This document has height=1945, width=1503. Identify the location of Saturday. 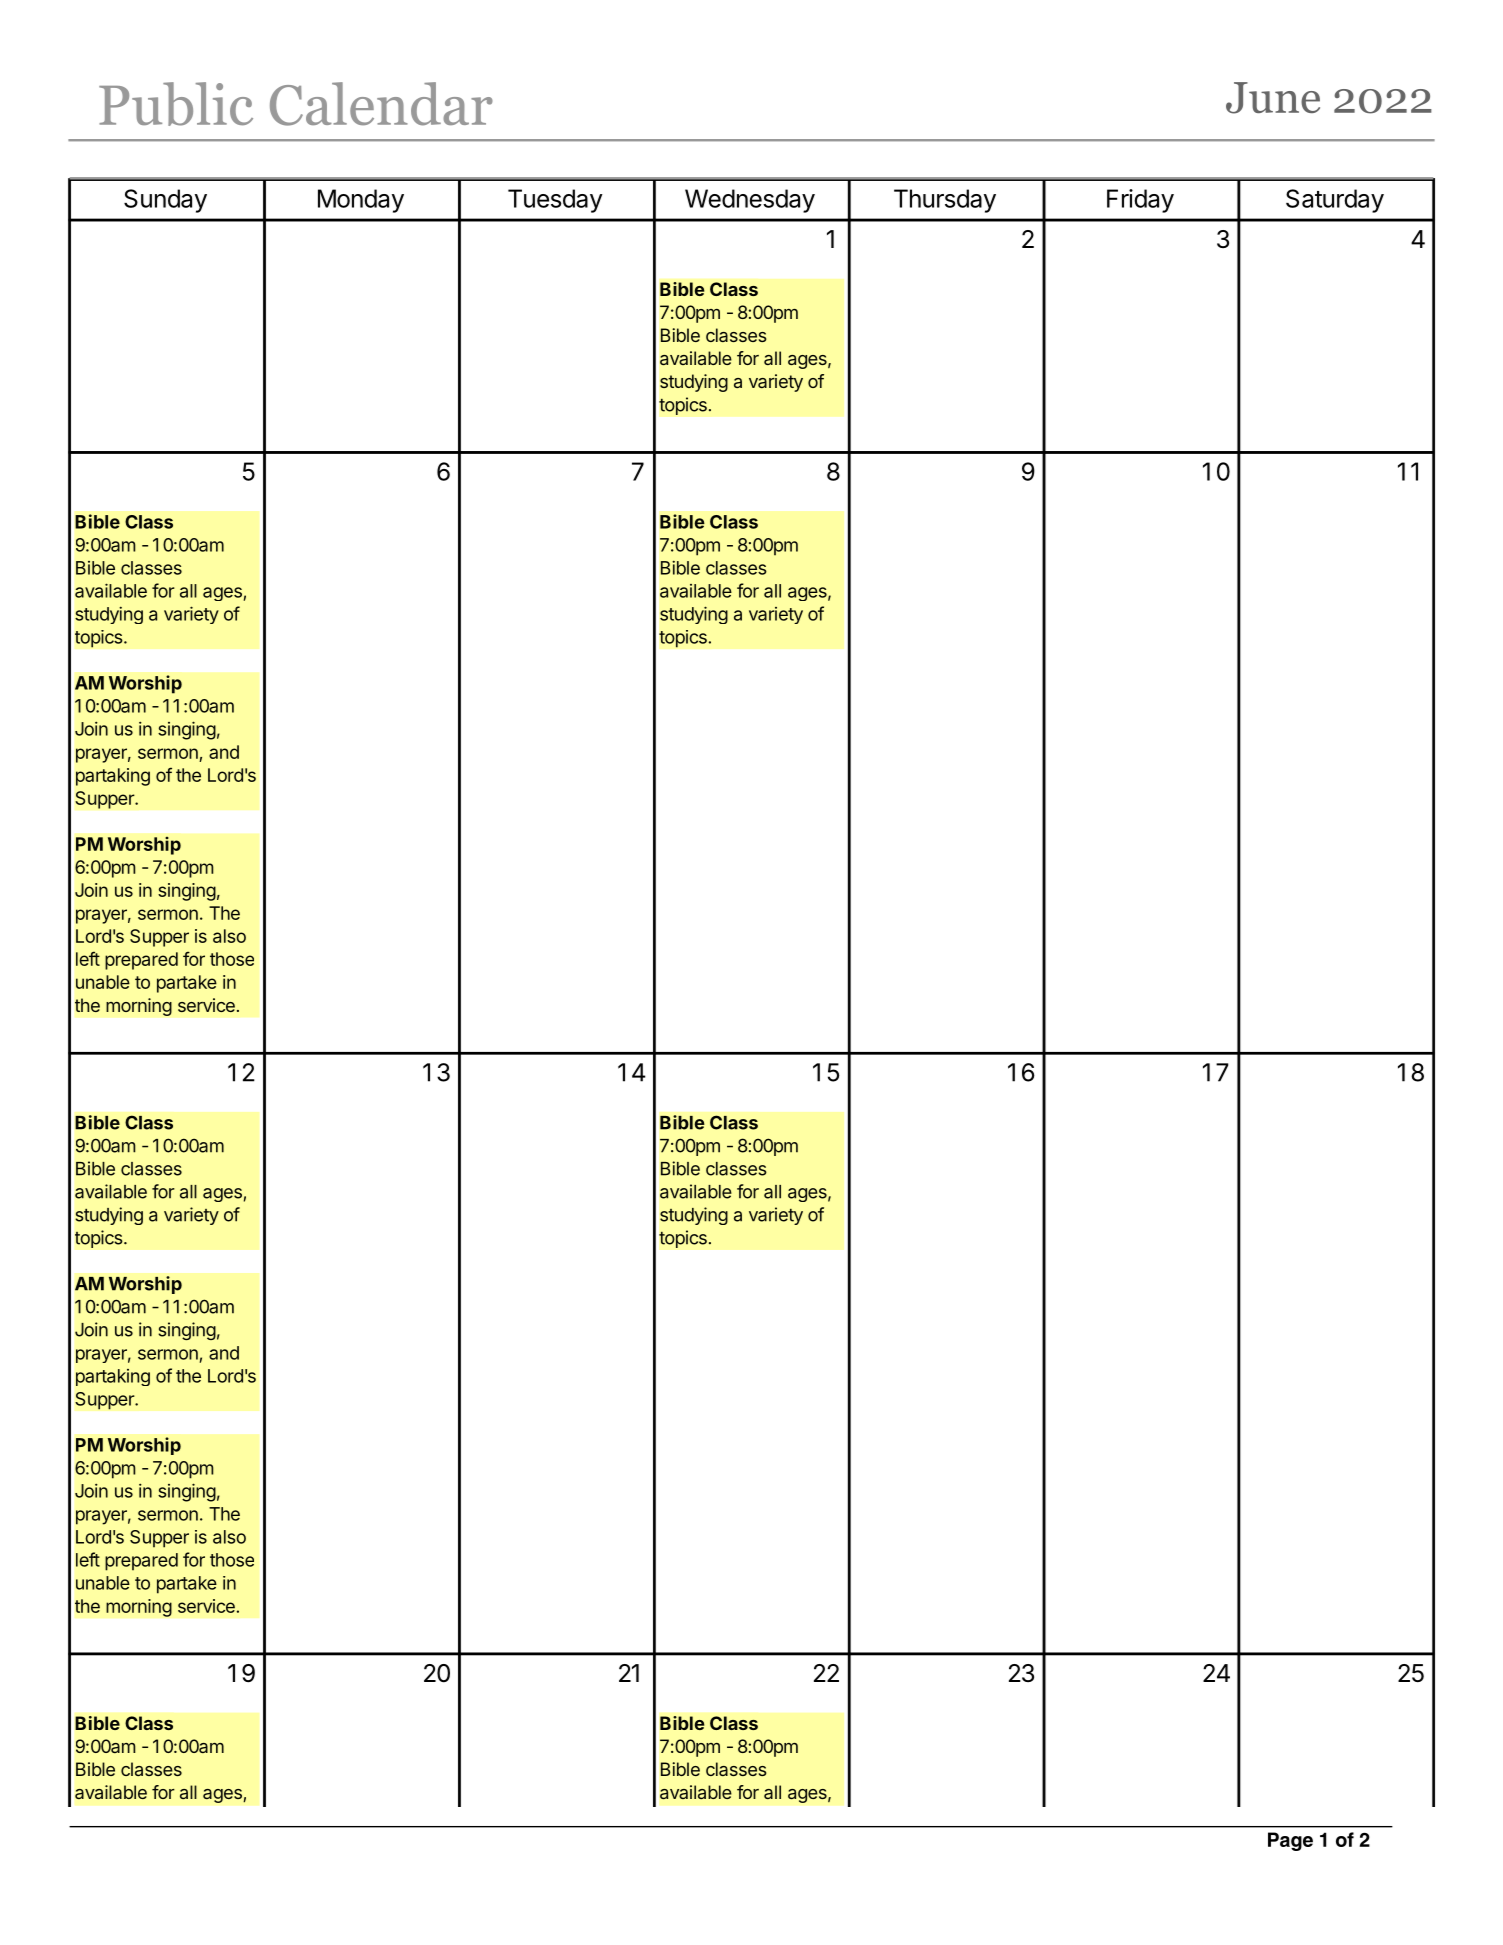
(1335, 201).
